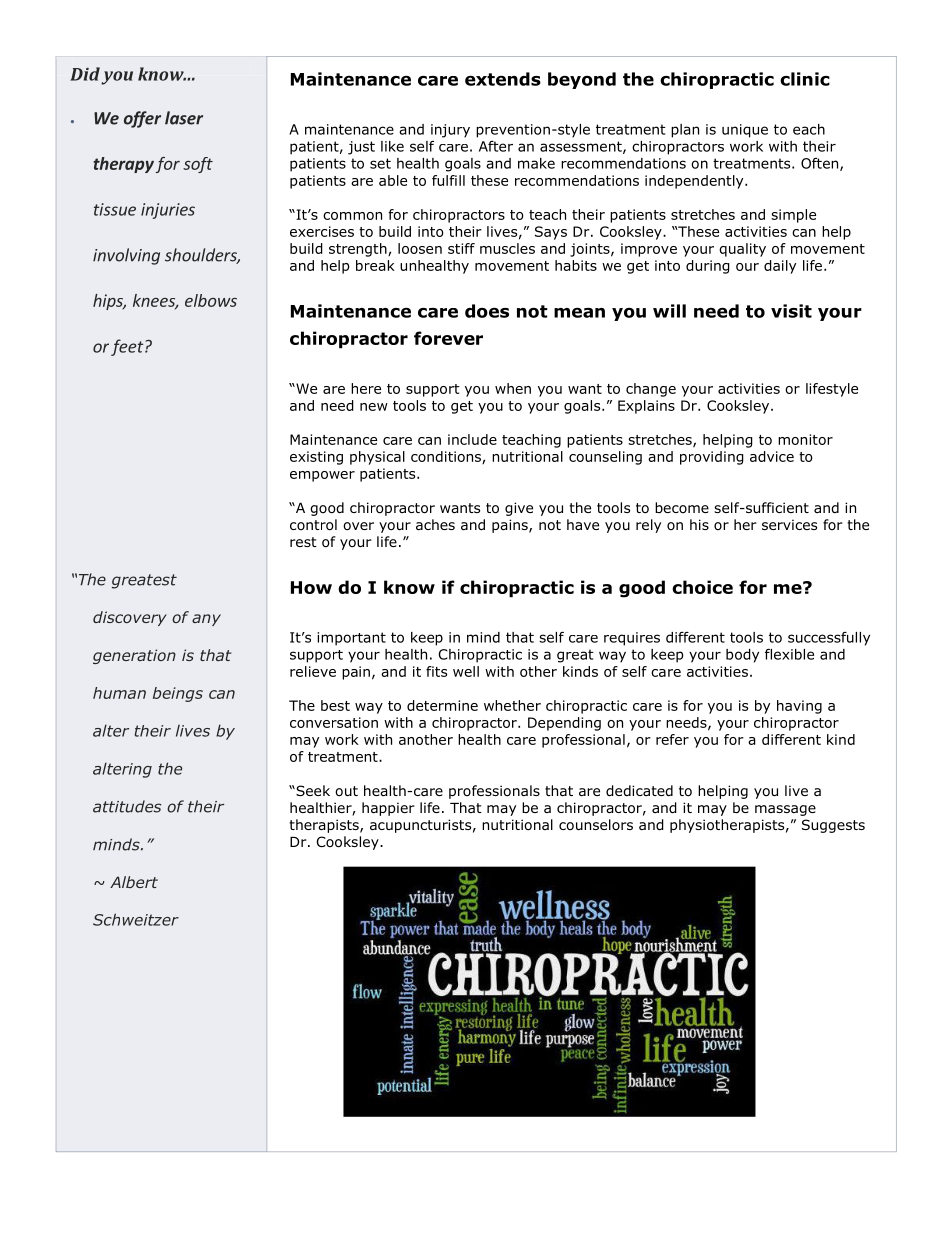 This page has height=1233, width=952. Describe the element at coordinates (487, 311) in the page. I see `does` at that location.
